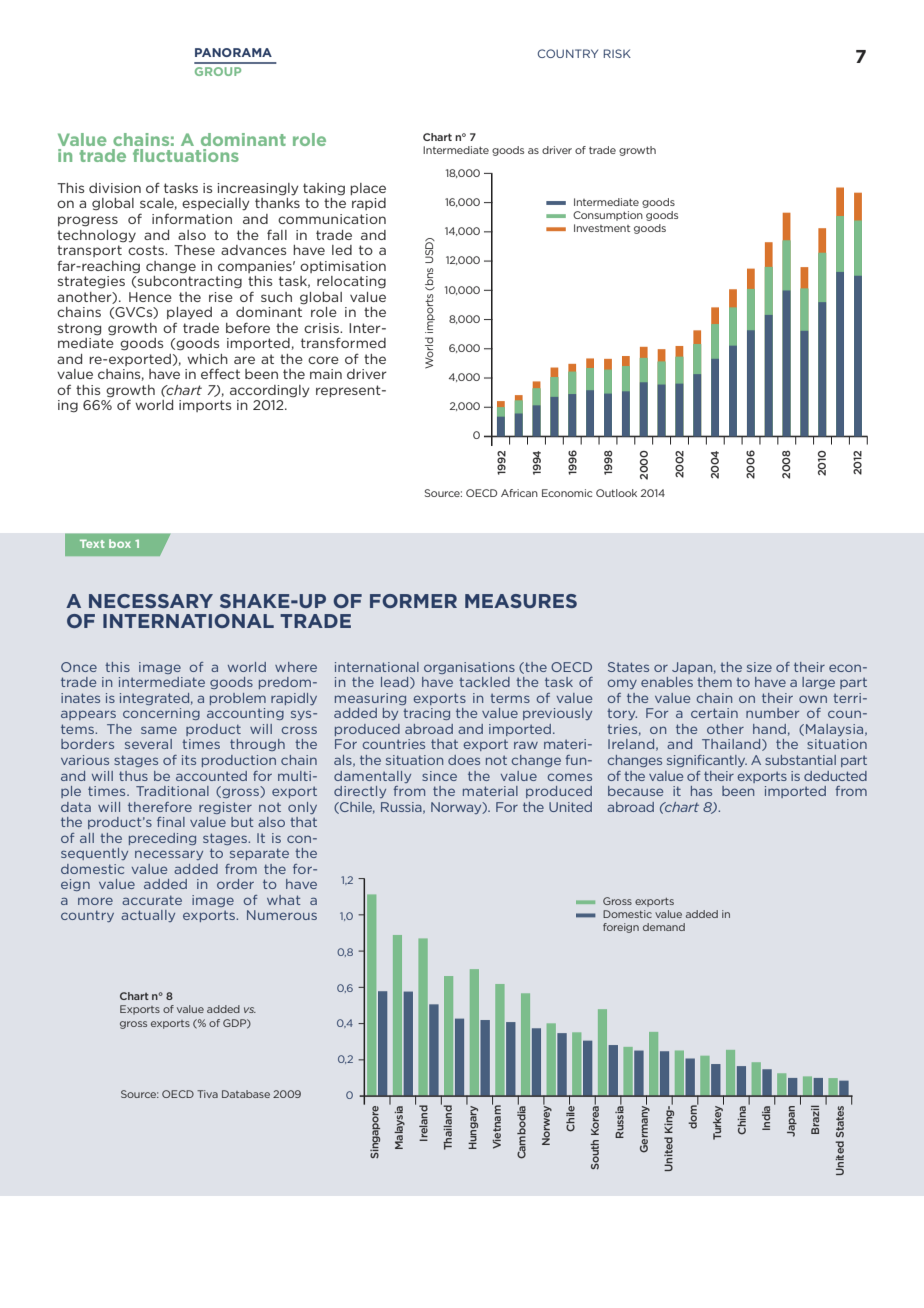 This screenshot has width=924, height=1308. Describe the element at coordinates (120, 543) in the screenshot. I see `box` at that location.
